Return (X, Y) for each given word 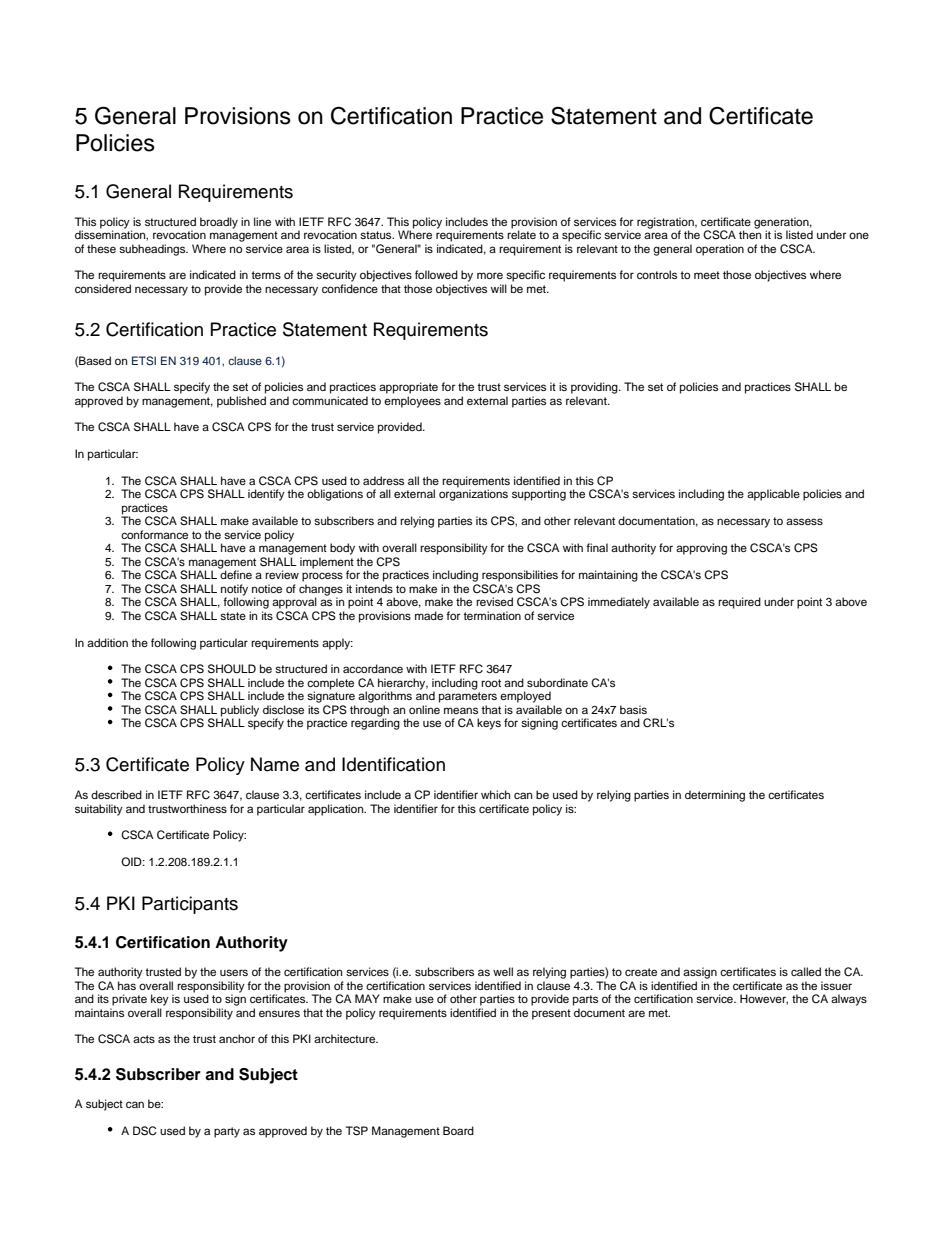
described (116, 794)
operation (720, 250)
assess (804, 521)
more (490, 275)
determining (715, 796)
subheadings (153, 250)
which (495, 794)
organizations (473, 494)
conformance (154, 534)
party (227, 1132)
